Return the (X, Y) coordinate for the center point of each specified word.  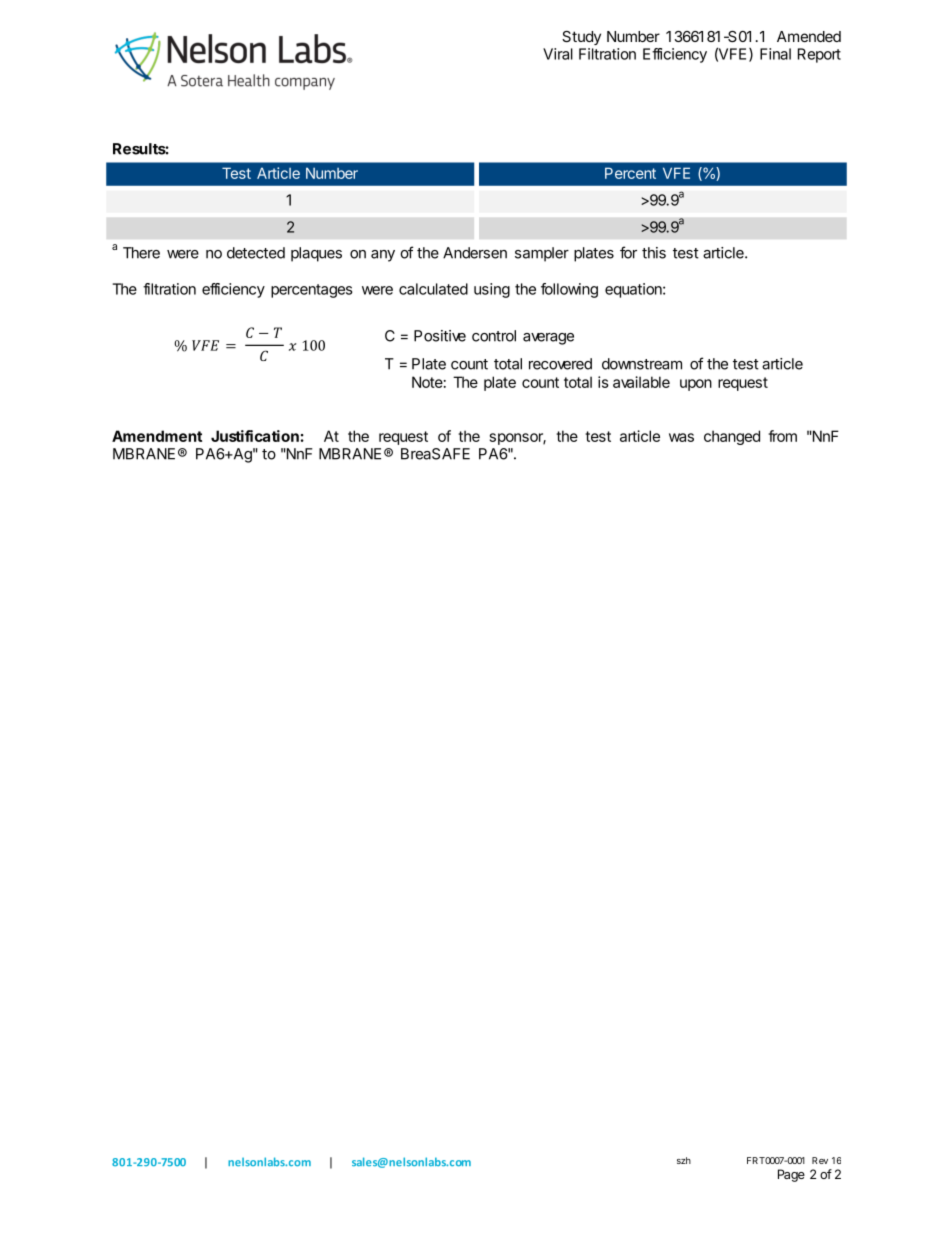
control (494, 336)
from (782, 436)
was (681, 437)
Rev (820, 1160)
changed (732, 437)
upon (696, 385)
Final (775, 54)
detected (256, 253)
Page (791, 1175)
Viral (558, 54)
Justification (256, 436)
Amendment (157, 436)
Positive (440, 336)
